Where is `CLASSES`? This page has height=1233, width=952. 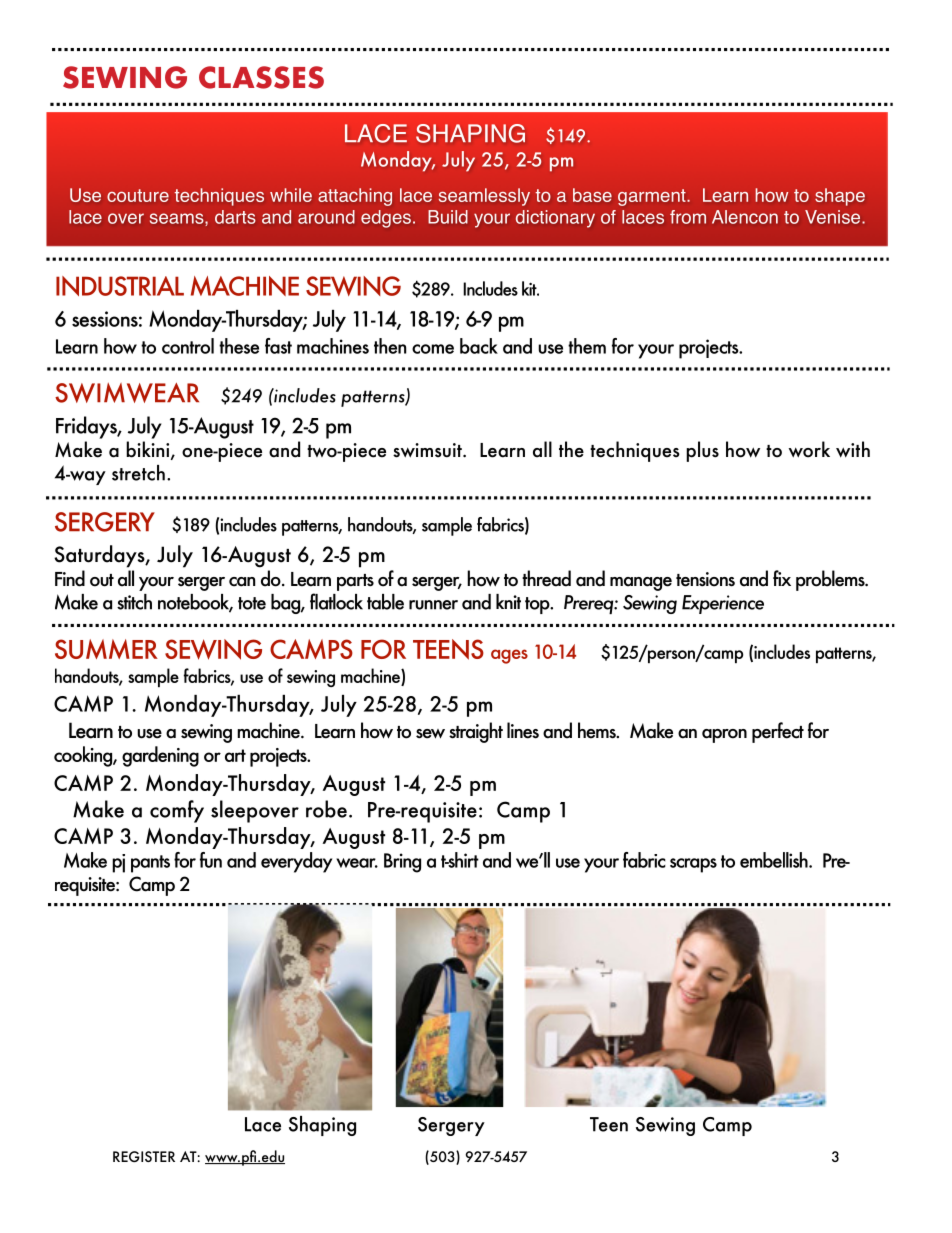
CLASSES is located at coordinates (261, 77).
